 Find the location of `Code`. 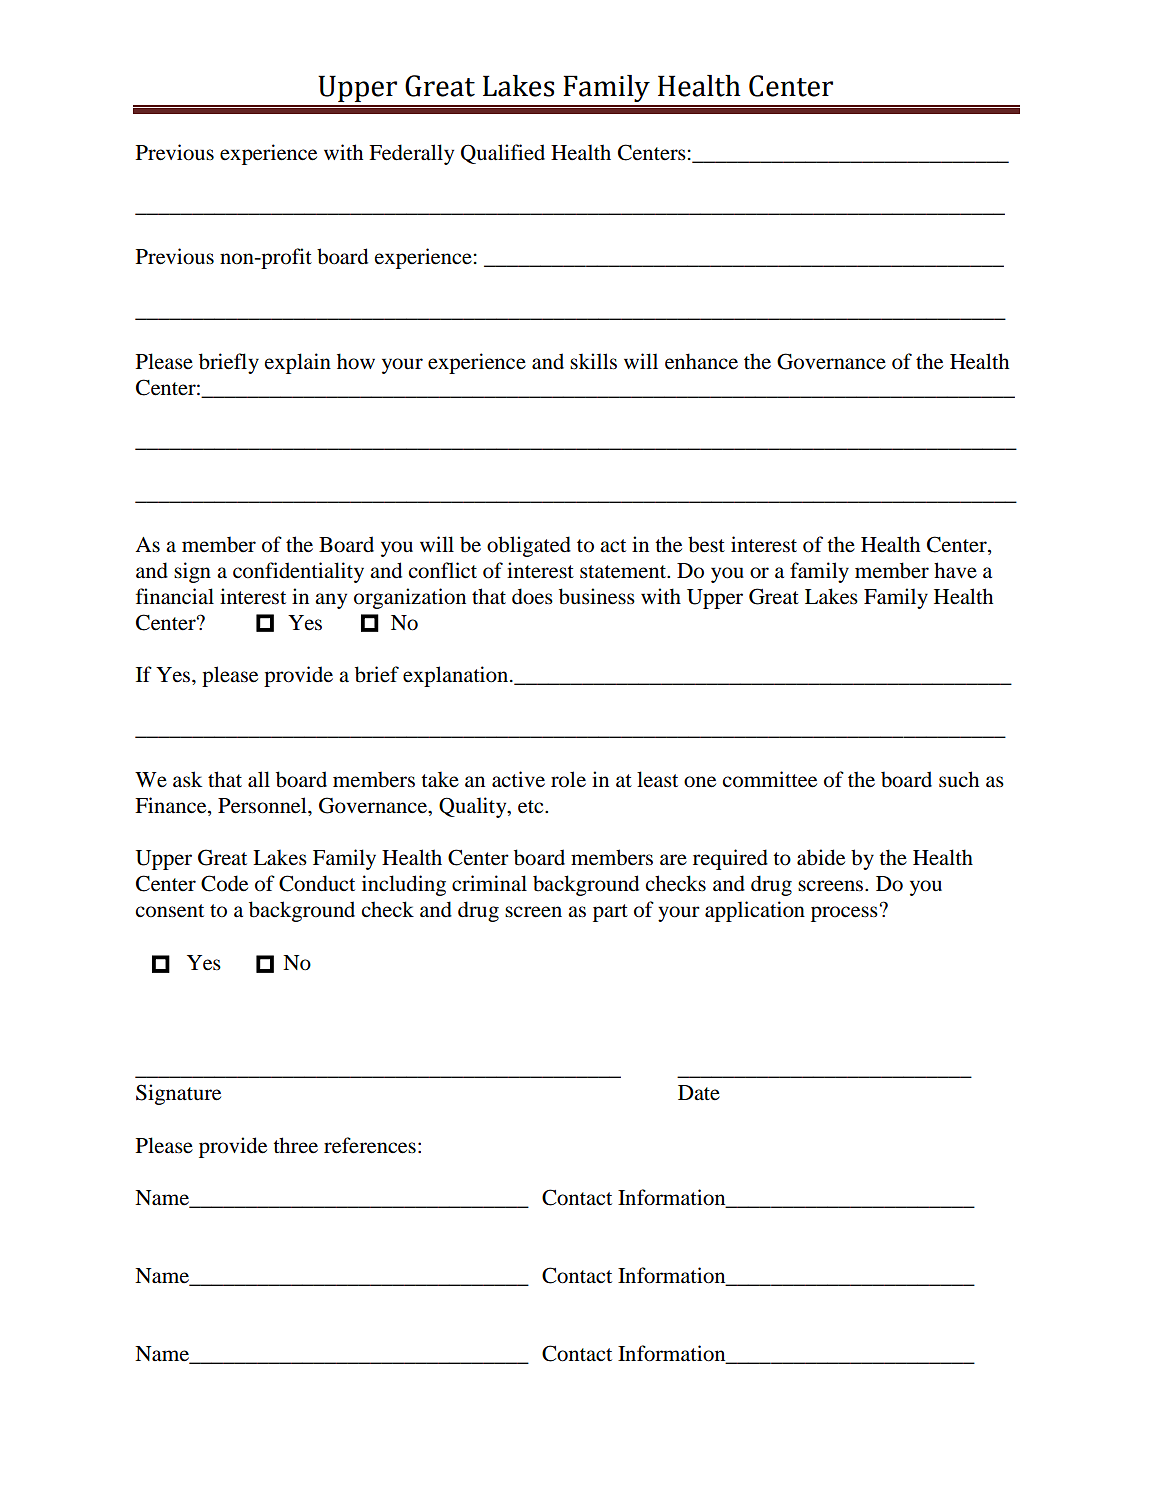

Code is located at coordinates (224, 883).
